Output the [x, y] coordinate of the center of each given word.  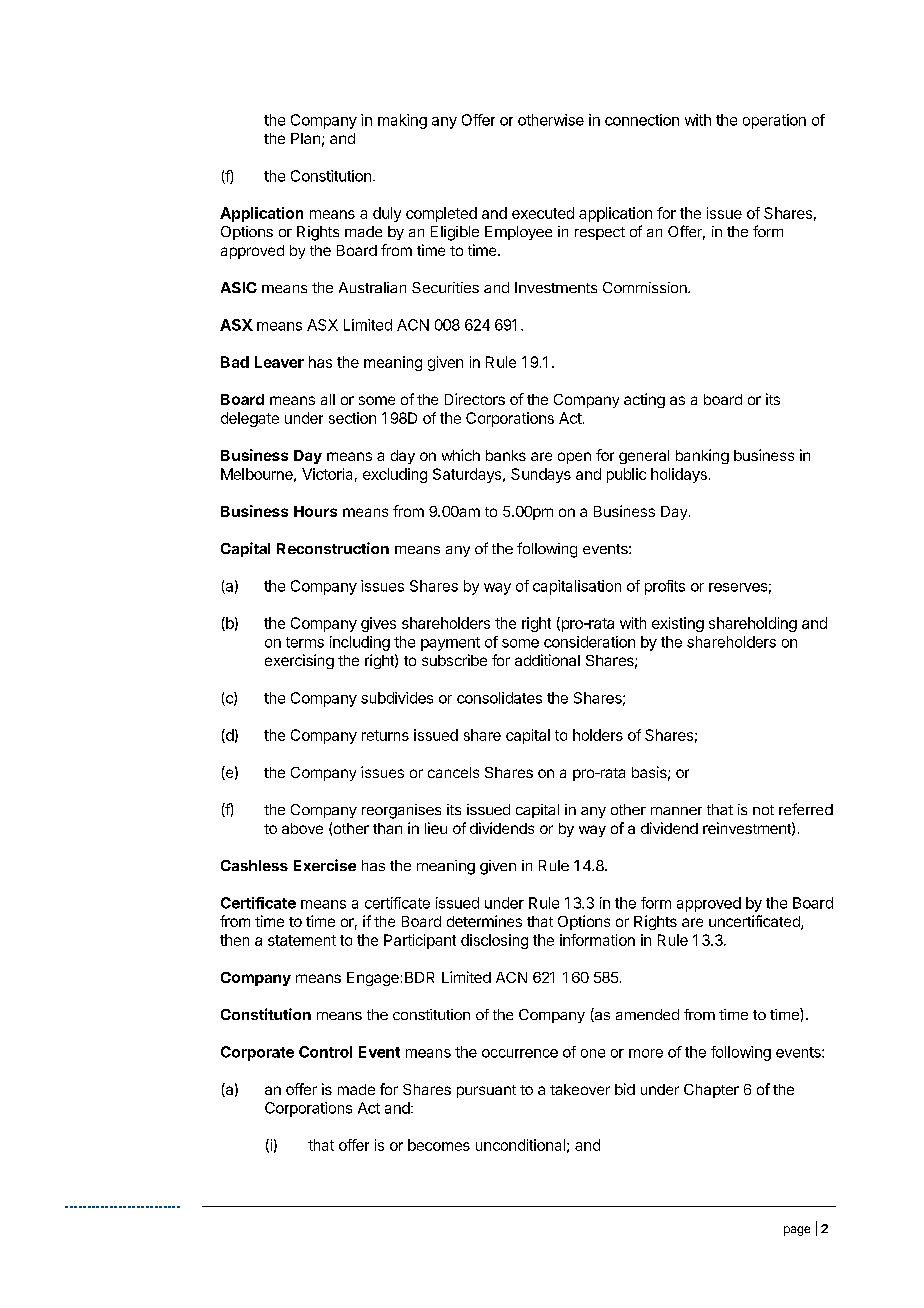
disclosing [494, 941]
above [302, 828]
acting [644, 400]
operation [774, 121]
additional [547, 660]
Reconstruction [333, 548]
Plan [305, 138]
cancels [453, 772]
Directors [475, 399]
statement [302, 940]
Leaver [279, 362]
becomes [439, 1145]
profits [665, 587]
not [763, 810]
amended [647, 1014]
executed [543, 213]
